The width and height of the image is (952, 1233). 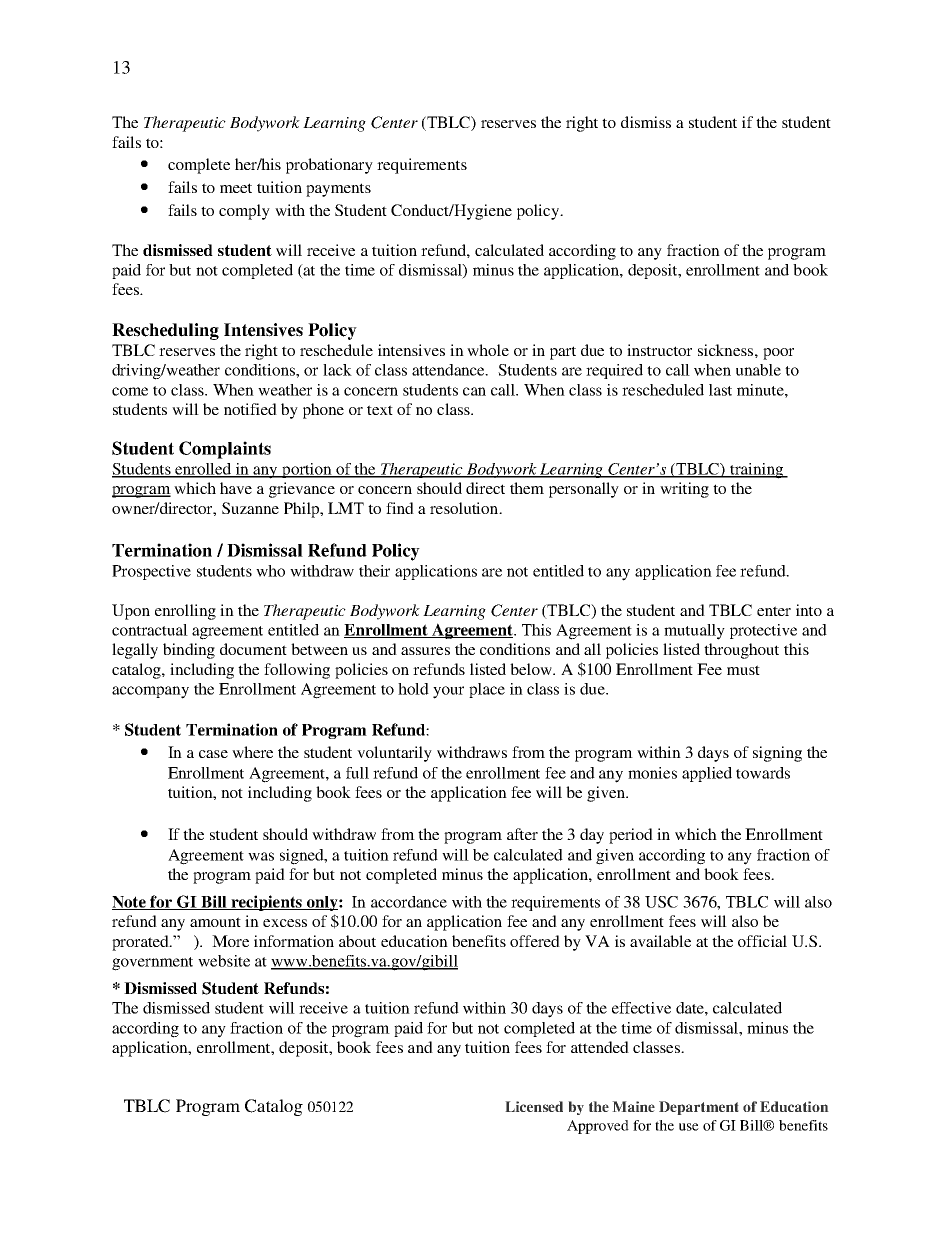 What do you see at coordinates (189, 651) in the image?
I see `binding` at bounding box center [189, 651].
